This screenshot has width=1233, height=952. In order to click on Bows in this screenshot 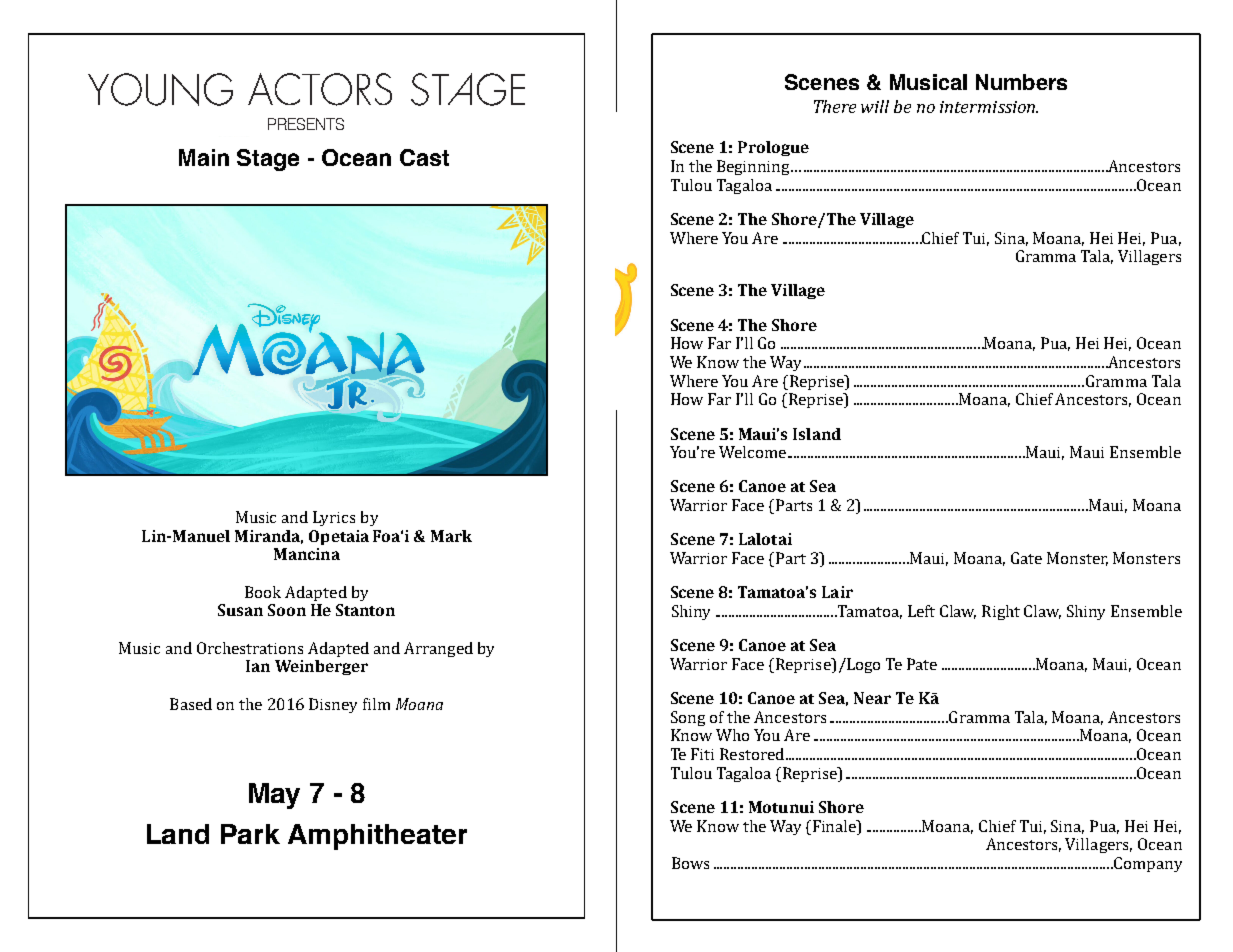, I will do `click(690, 863)`.
